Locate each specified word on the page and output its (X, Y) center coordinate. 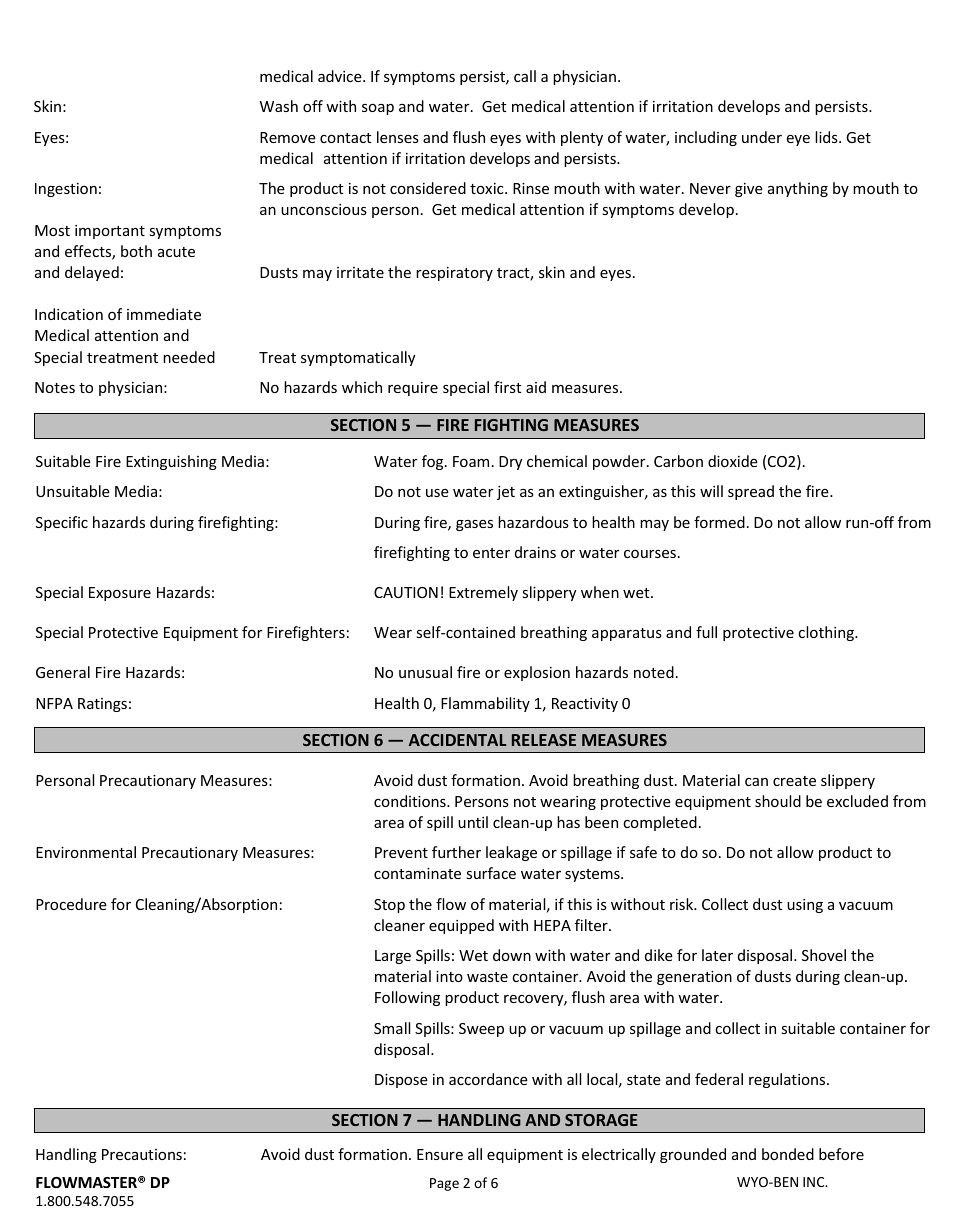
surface (491, 873)
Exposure (120, 594)
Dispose (401, 1081)
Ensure (440, 1154)
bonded (788, 1154)
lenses (398, 137)
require (413, 389)
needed (189, 357)
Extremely (483, 593)
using (805, 906)
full (706, 632)
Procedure (71, 904)
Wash (279, 106)
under (762, 137)
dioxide (733, 461)
